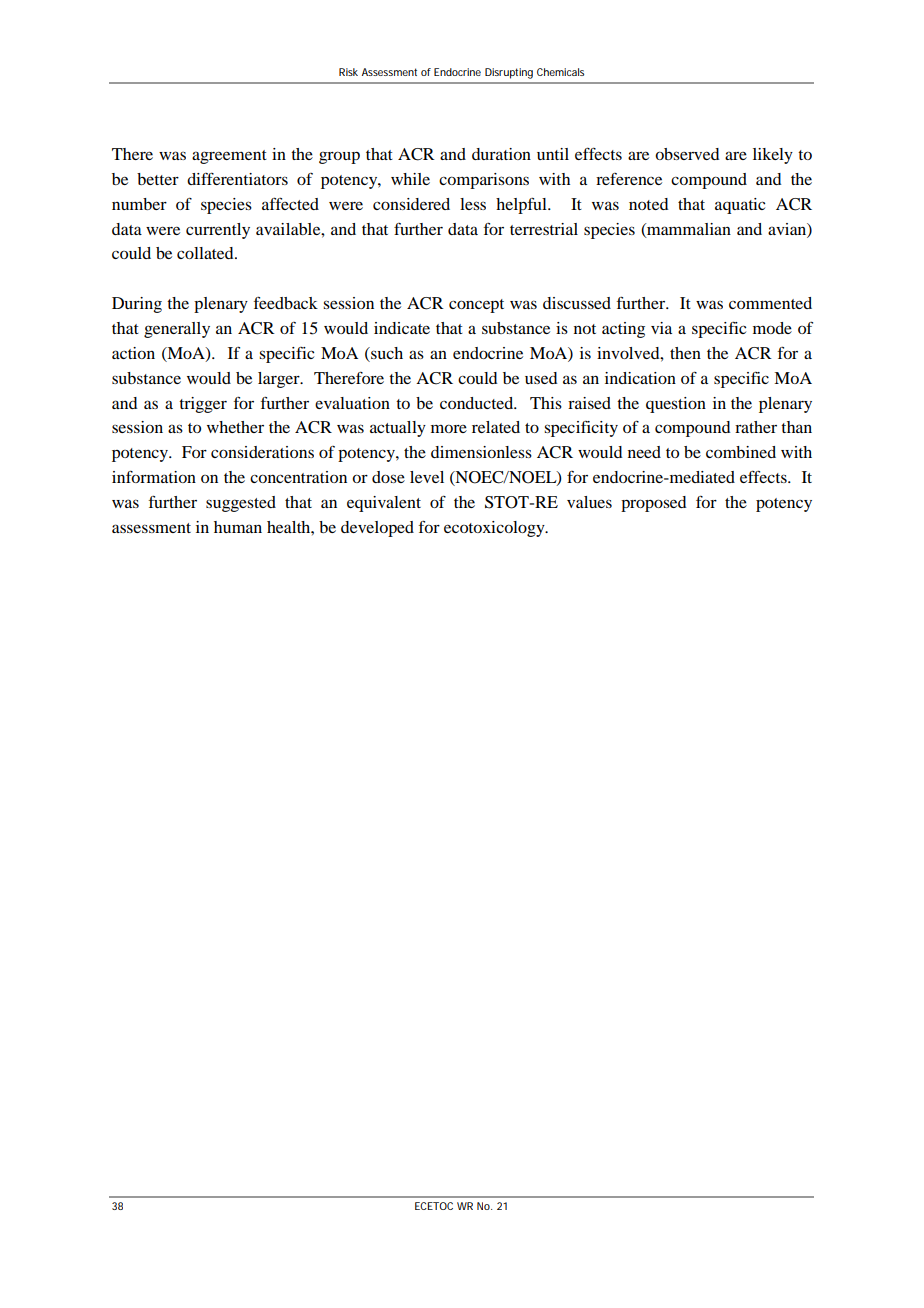 The image size is (924, 1308). Describe the element at coordinates (509, 73) in the document. I see `Disrupting` at that location.
